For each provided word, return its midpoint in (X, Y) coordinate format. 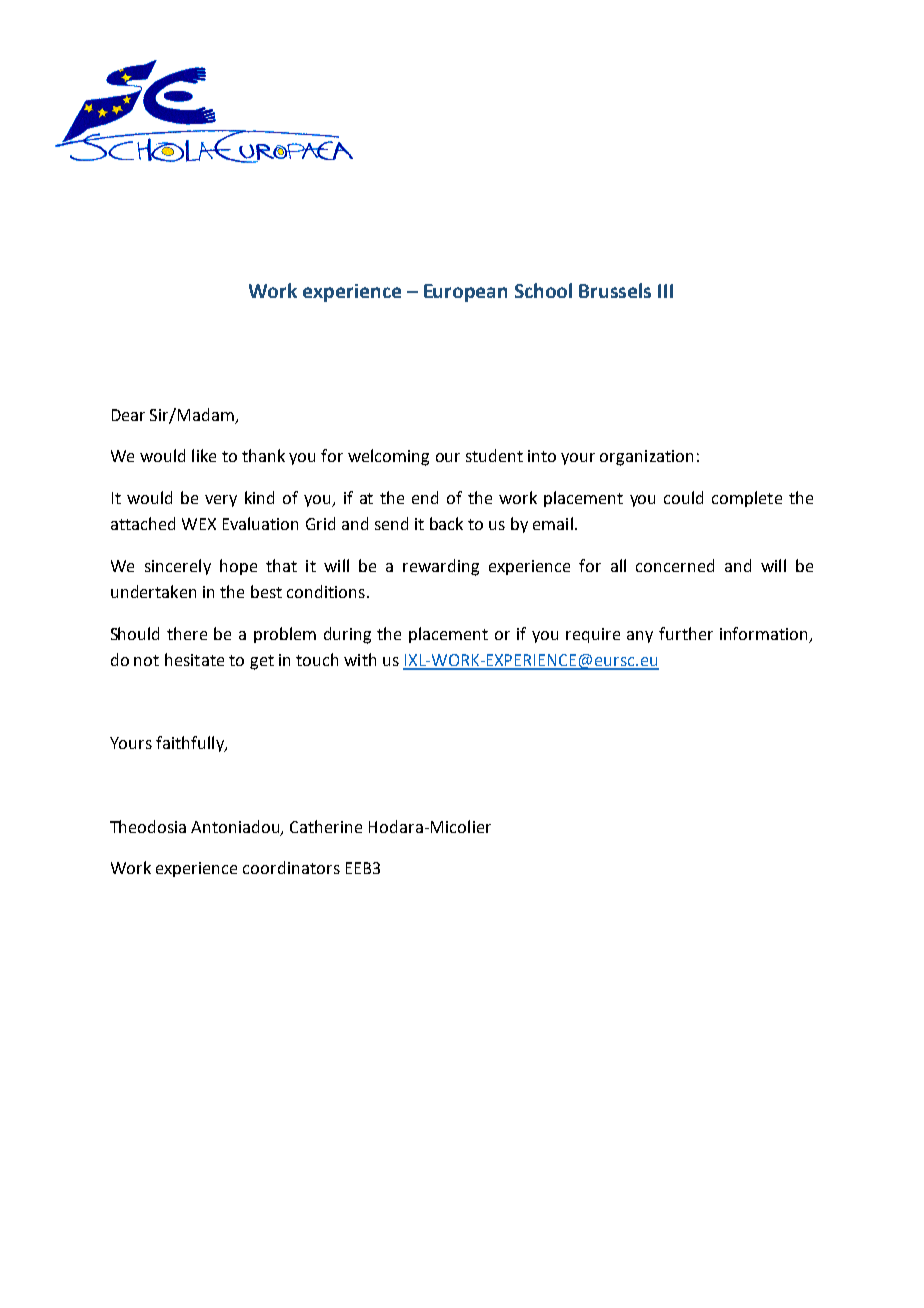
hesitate (194, 659)
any (640, 637)
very (221, 501)
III (665, 291)
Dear (128, 415)
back (446, 523)
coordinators (291, 867)
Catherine (326, 826)
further (686, 633)
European (465, 293)
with (360, 659)
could (683, 497)
